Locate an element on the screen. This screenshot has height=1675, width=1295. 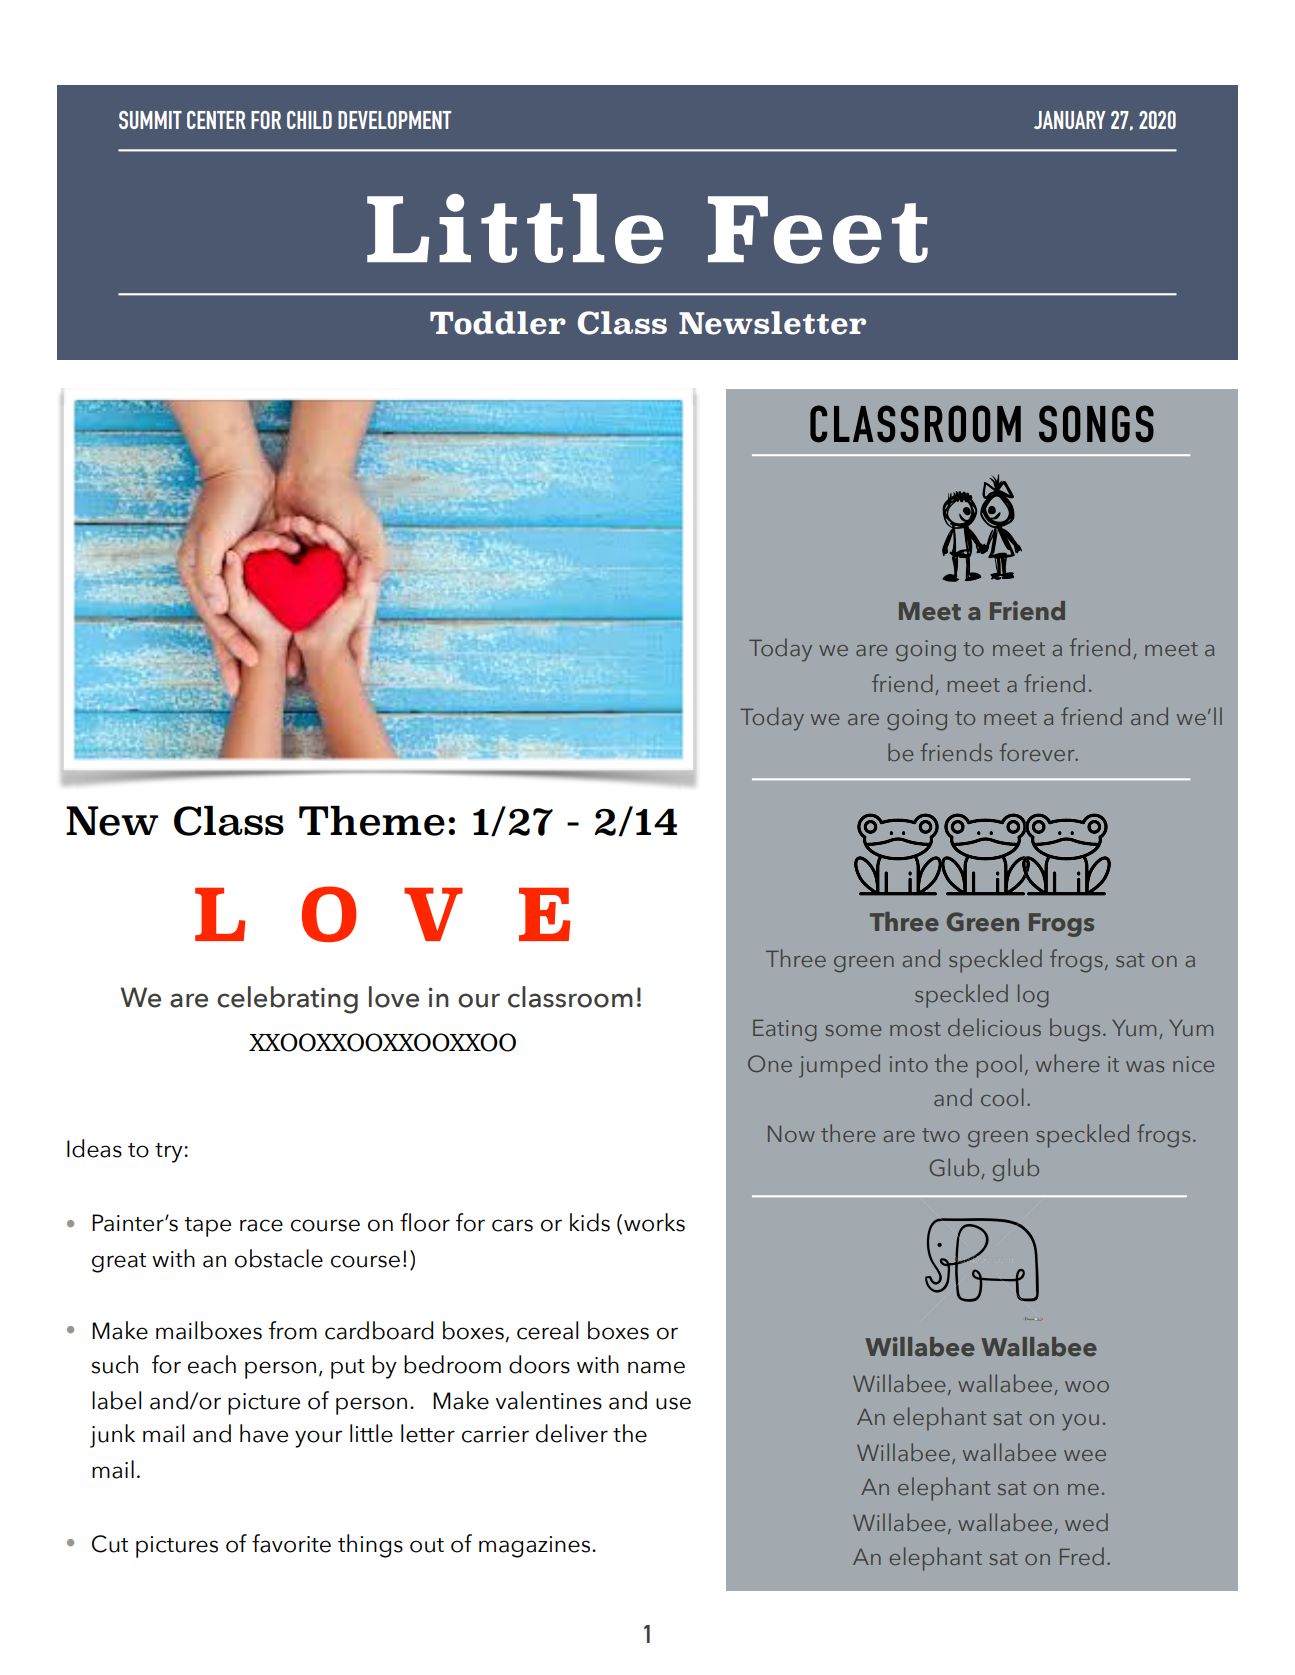
works is located at coordinates (654, 1222).
